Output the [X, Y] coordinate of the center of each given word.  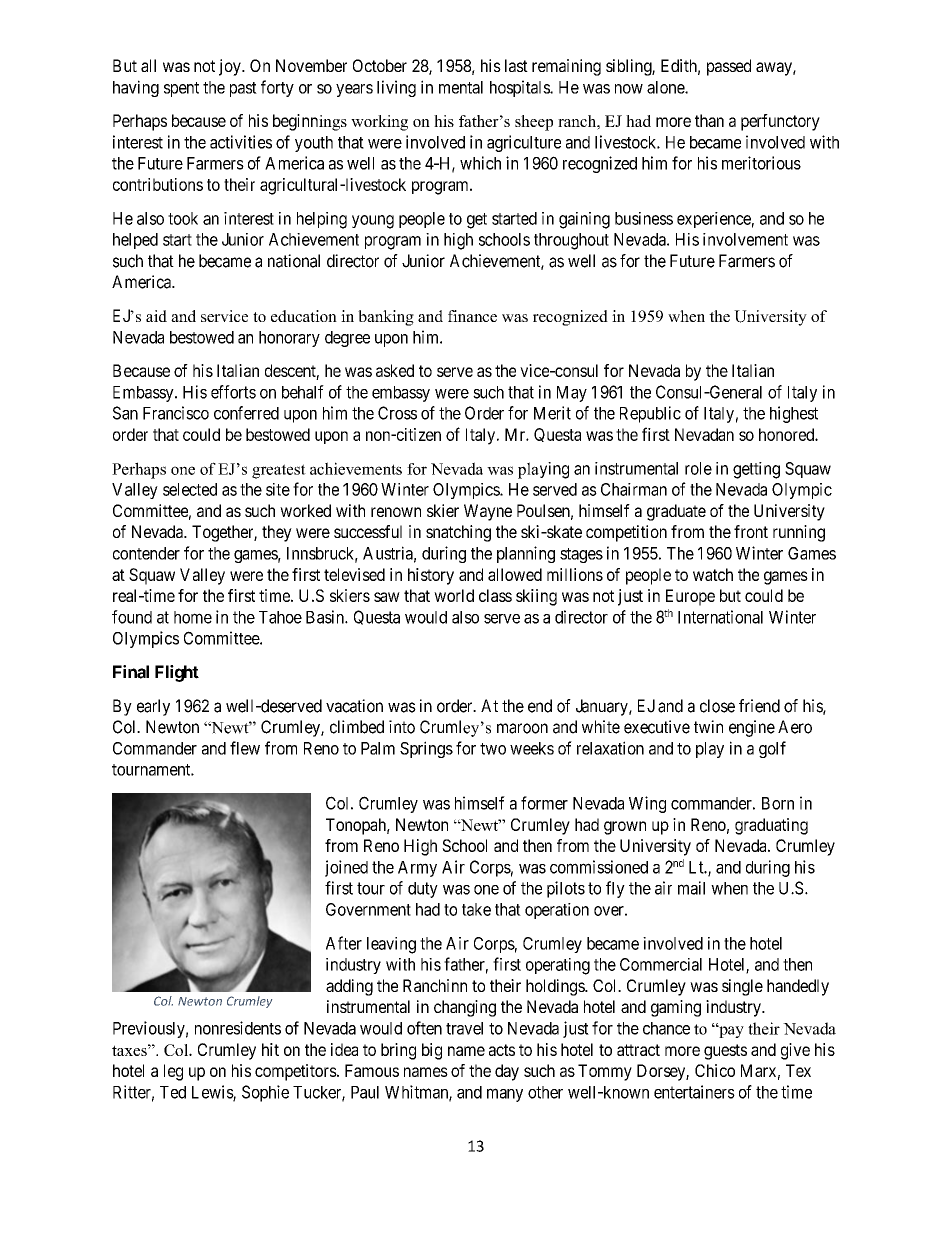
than [709, 120]
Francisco [176, 413]
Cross [397, 413]
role [698, 468]
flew [245, 748]
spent [181, 89]
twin [708, 726]
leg [173, 1072]
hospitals [520, 88]
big [432, 1051]
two [493, 749]
